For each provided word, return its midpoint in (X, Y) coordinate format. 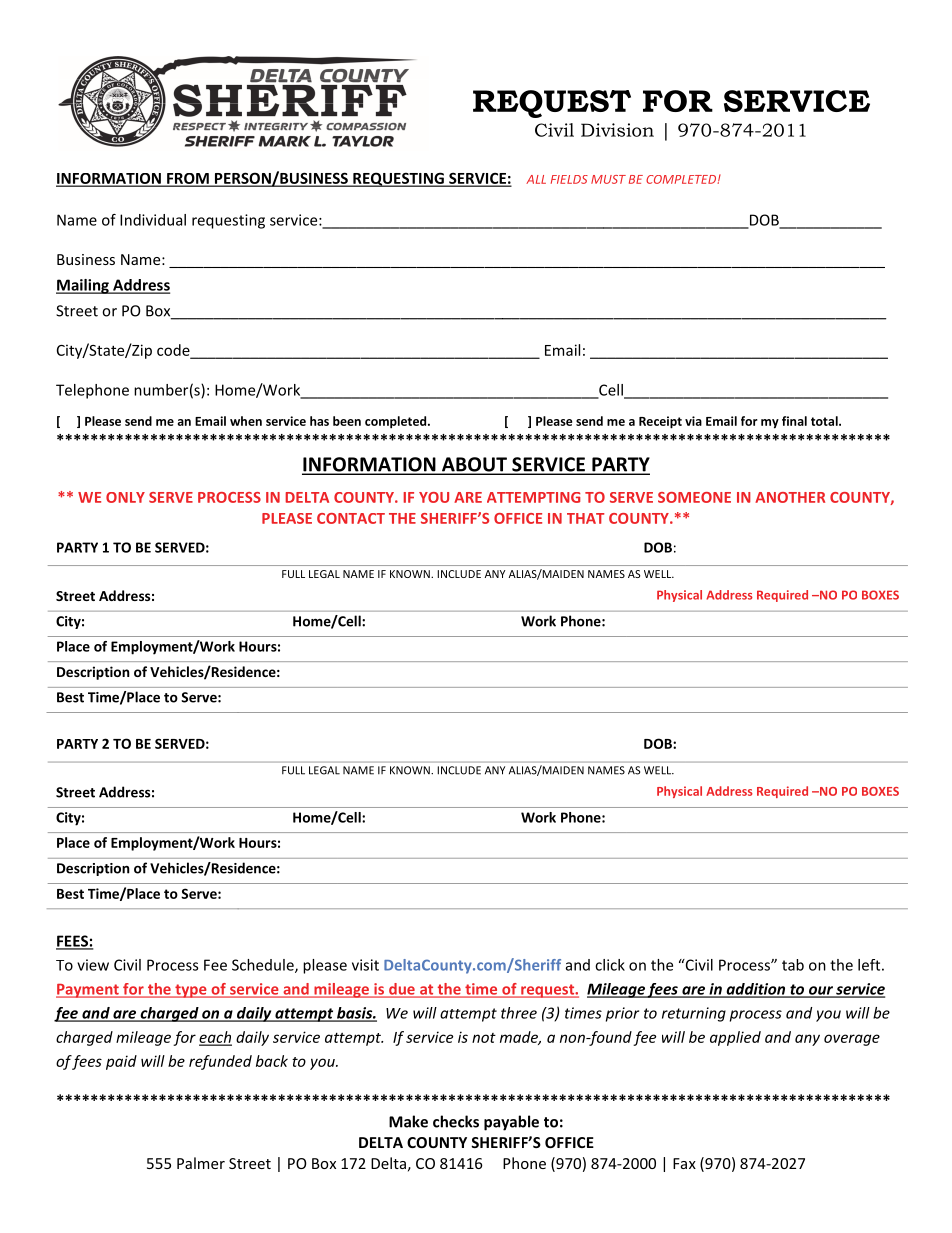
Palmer (201, 1163)
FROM (188, 179)
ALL (536, 179)
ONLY (125, 497)
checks (456, 1121)
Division (617, 130)
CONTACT (351, 518)
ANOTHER (790, 497)
